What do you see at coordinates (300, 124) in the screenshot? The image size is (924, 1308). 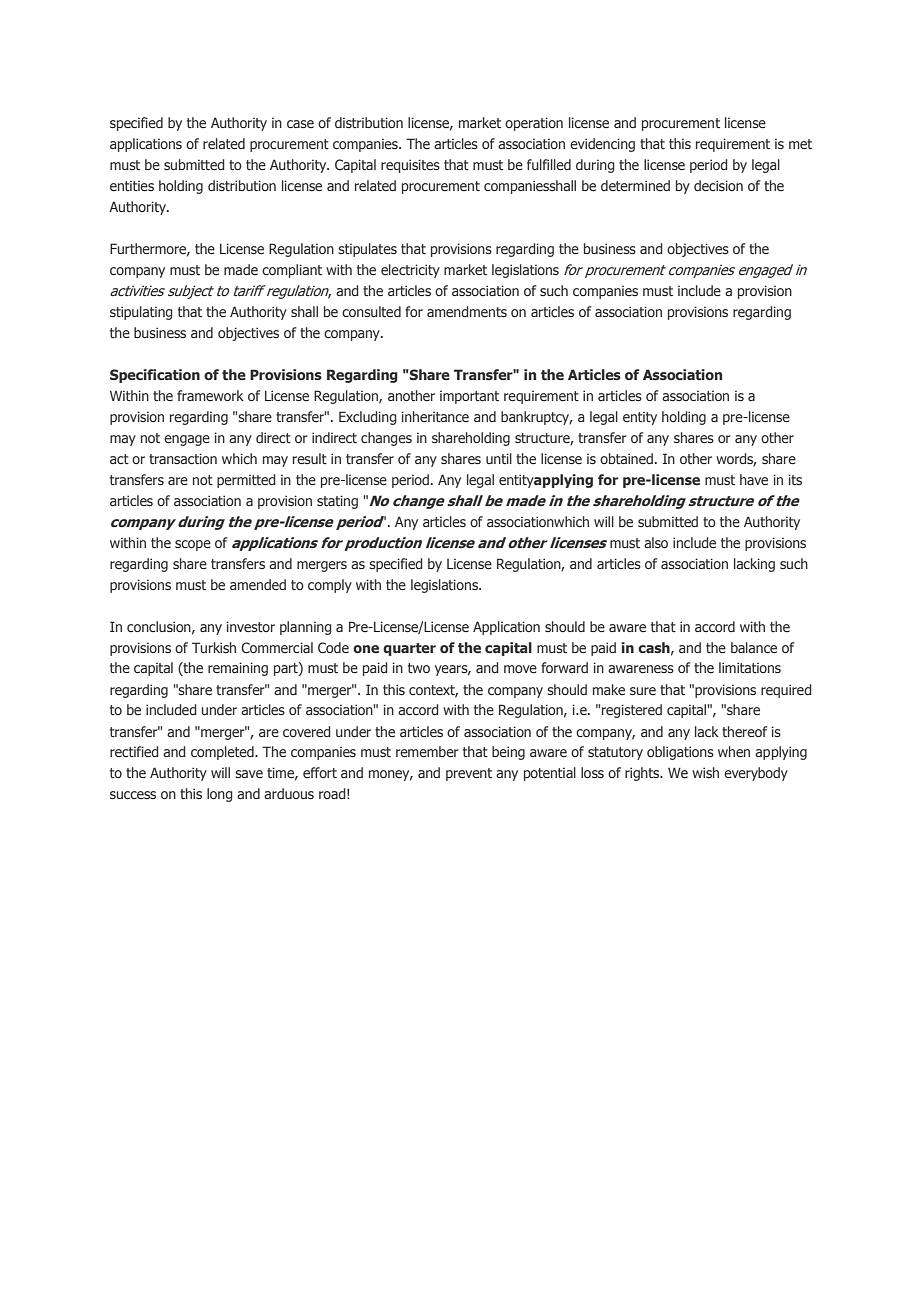 I see `case` at bounding box center [300, 124].
